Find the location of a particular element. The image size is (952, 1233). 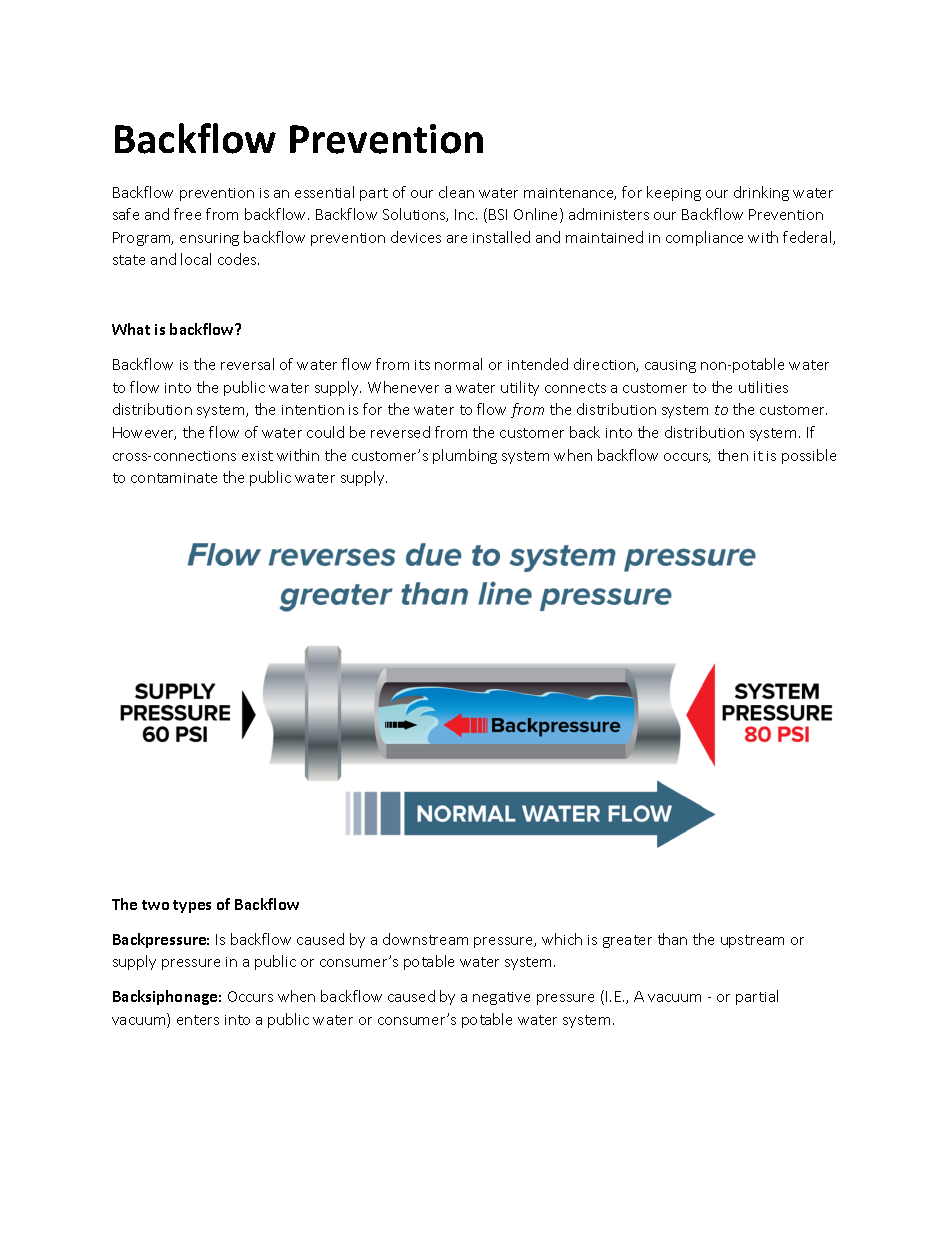

types is located at coordinates (192, 906).
